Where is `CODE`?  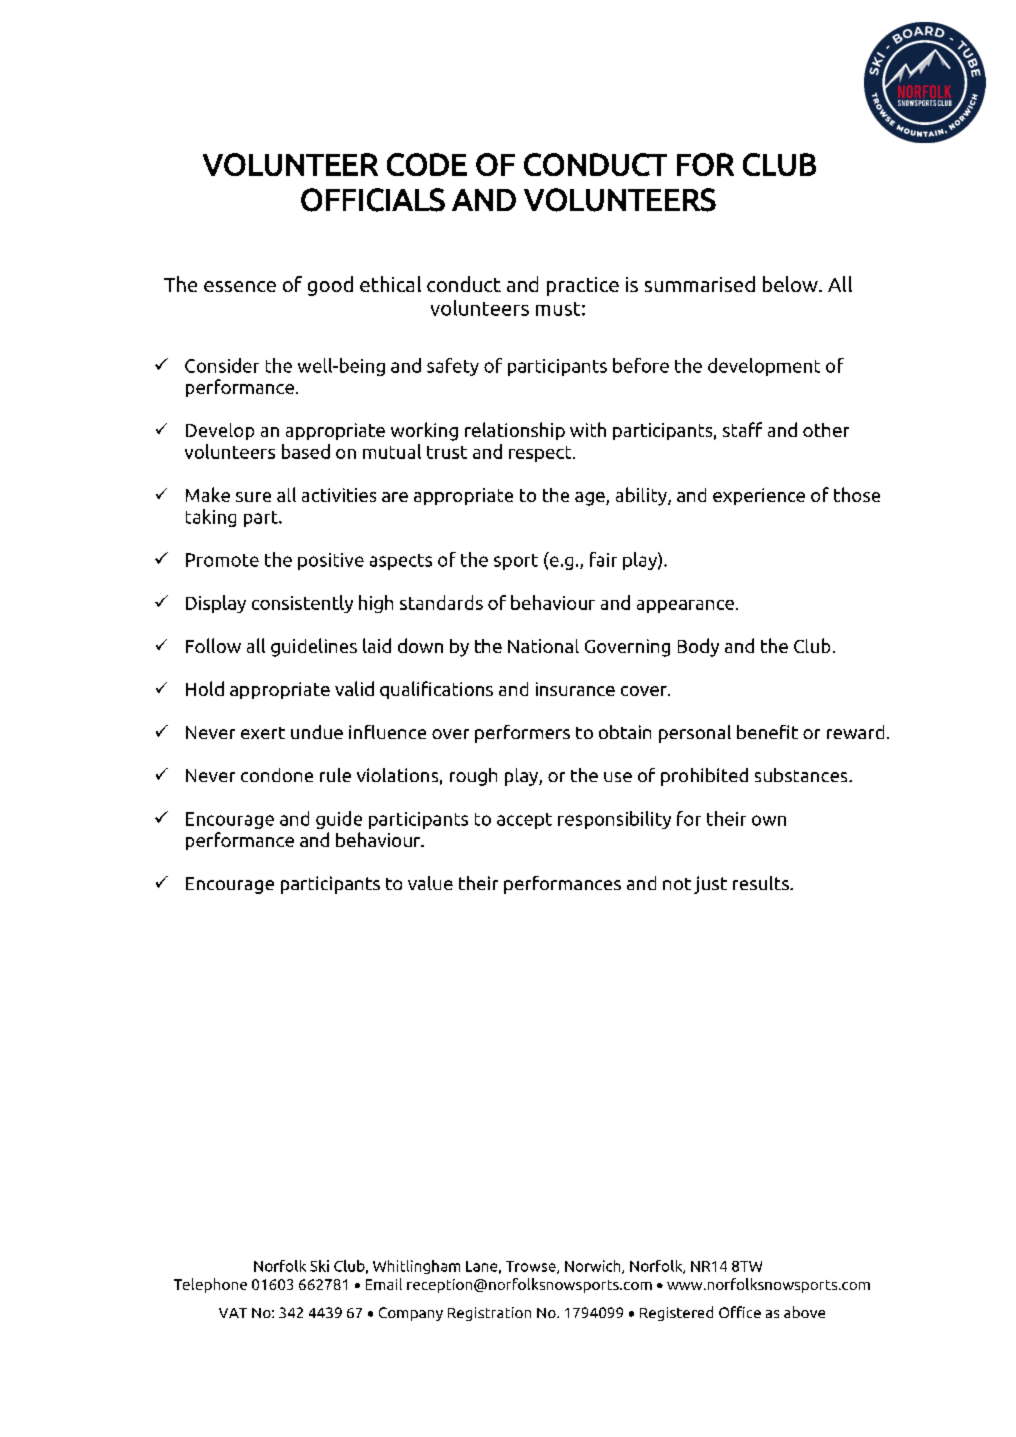
CODE is located at coordinates (427, 164).
